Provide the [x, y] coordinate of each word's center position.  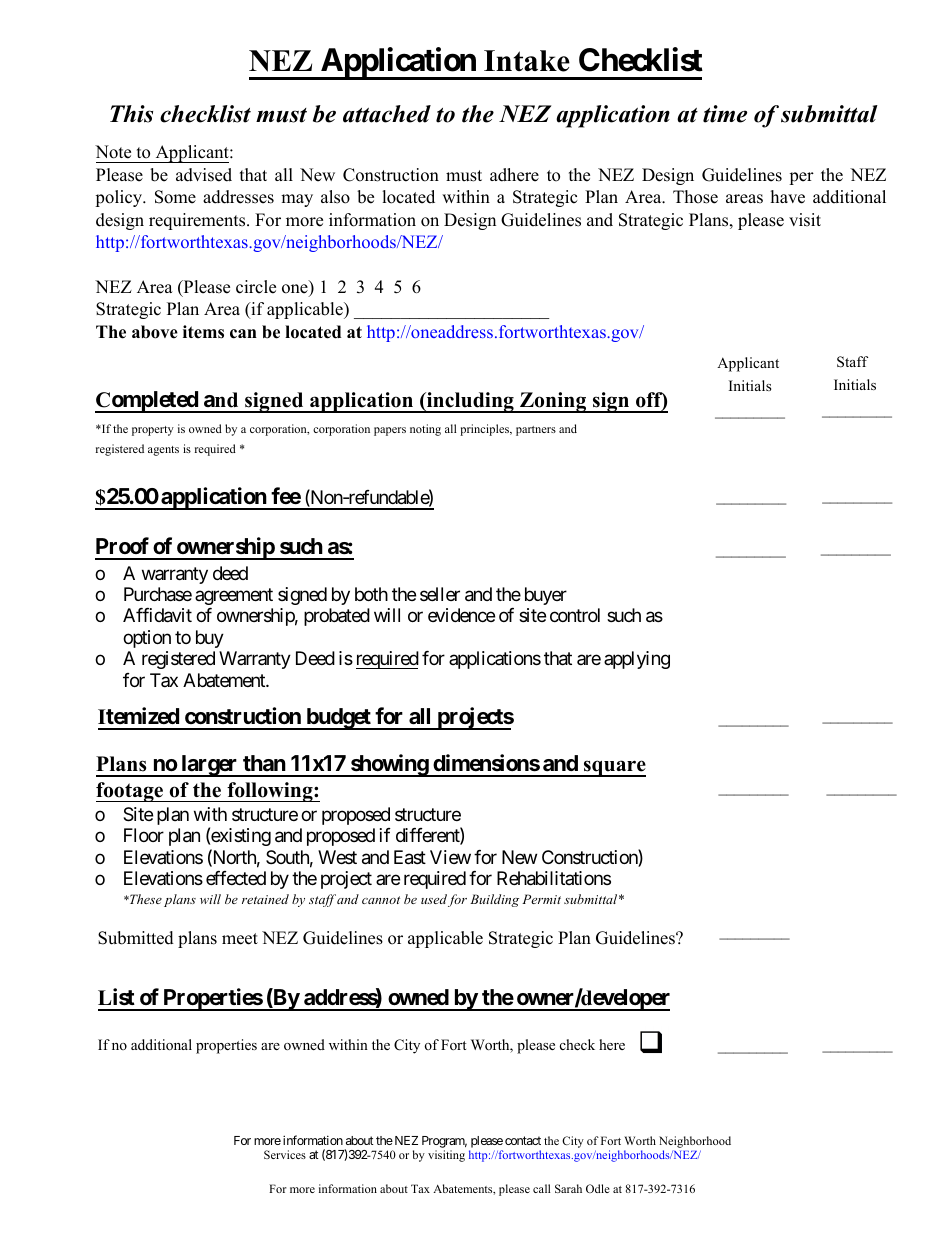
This [131, 114]
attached [387, 114]
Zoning [553, 402]
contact [523, 1140]
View [450, 857]
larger [209, 766]
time [725, 114]
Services [285, 1154]
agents [163, 451]
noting [425, 430]
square [614, 768]
